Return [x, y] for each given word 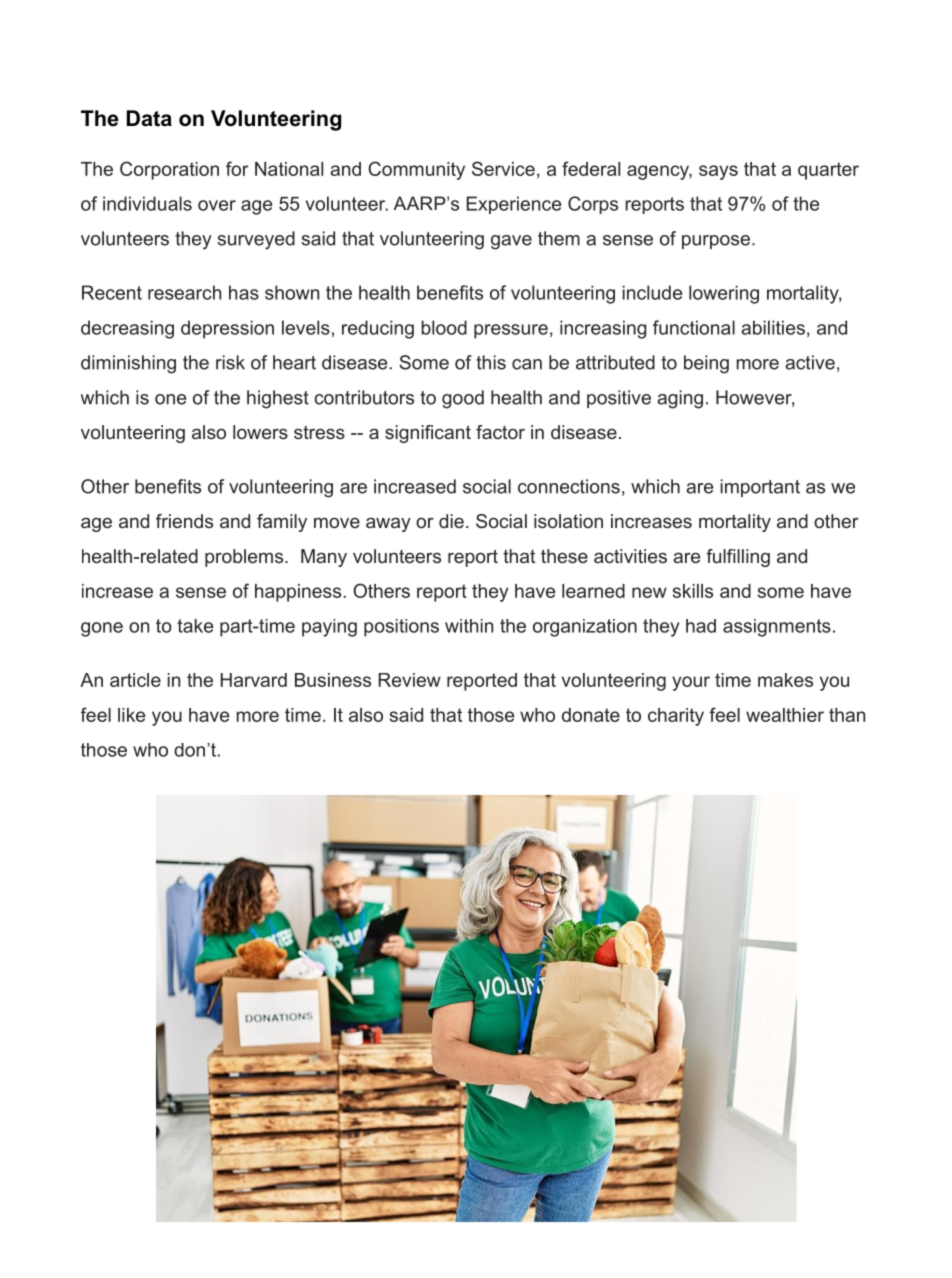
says [718, 172]
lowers [260, 432]
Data [149, 118]
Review [409, 680]
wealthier [785, 715]
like [131, 715]
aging [680, 399]
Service [503, 168]
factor [500, 432]
